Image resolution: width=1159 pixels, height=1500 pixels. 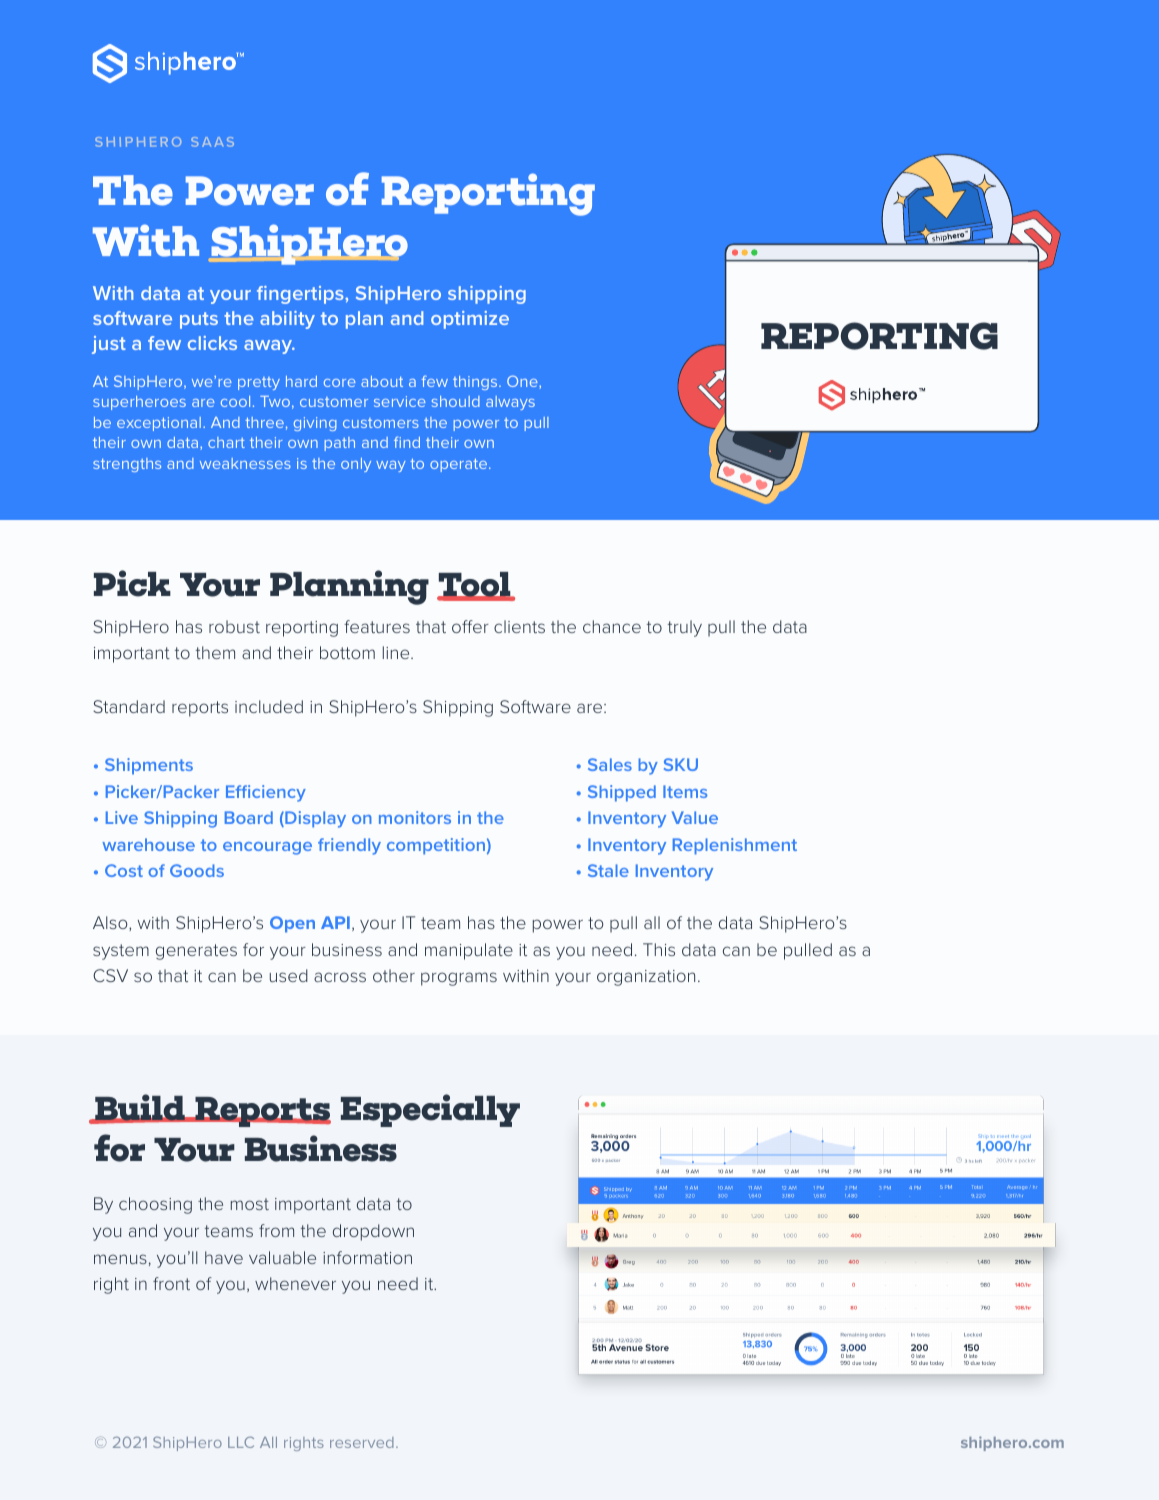 I want to click on Shipments, so click(x=149, y=766).
